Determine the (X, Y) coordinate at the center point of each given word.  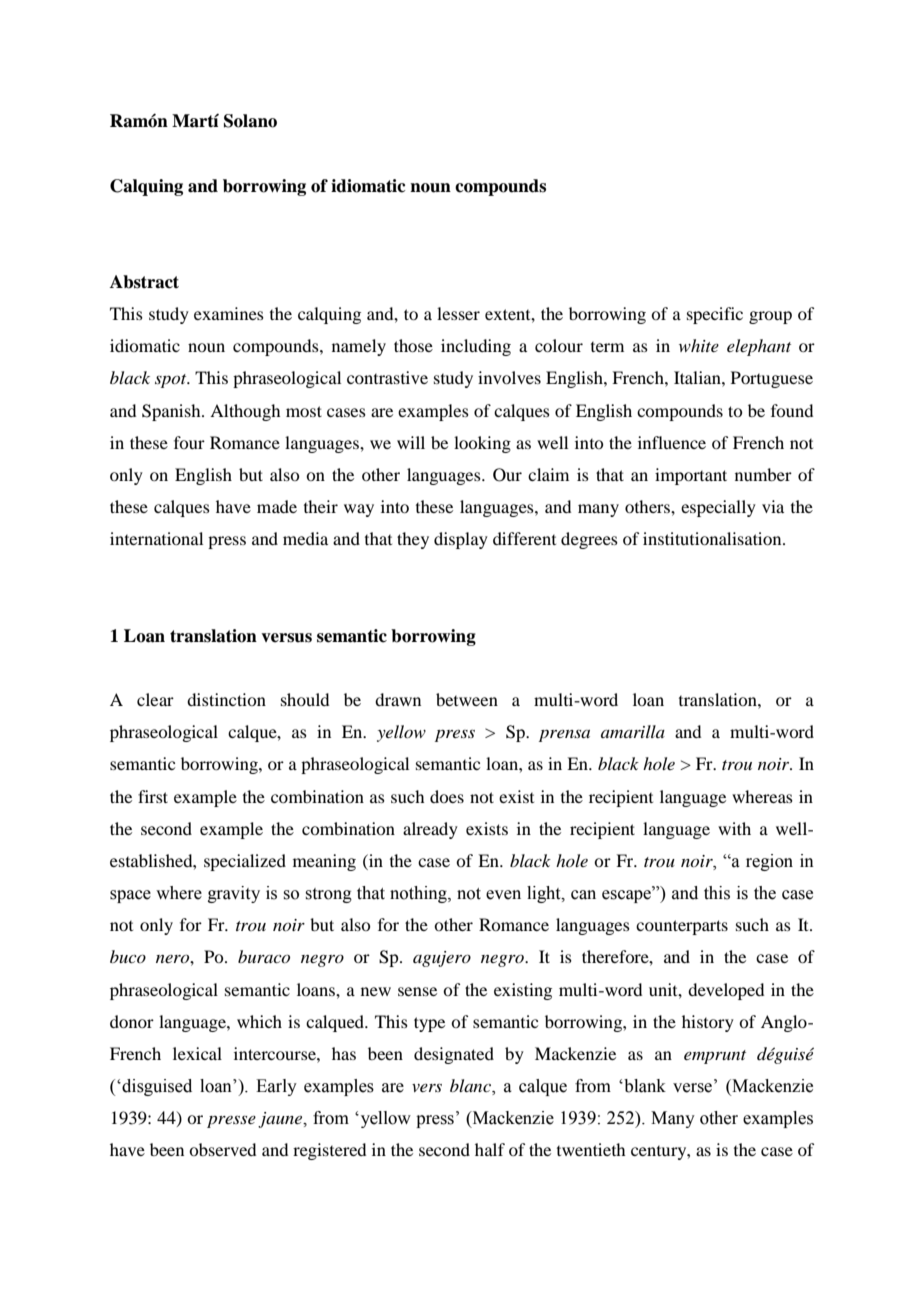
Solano (250, 121)
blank (644, 1086)
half (490, 1149)
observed (222, 1149)
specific (715, 315)
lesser (458, 313)
